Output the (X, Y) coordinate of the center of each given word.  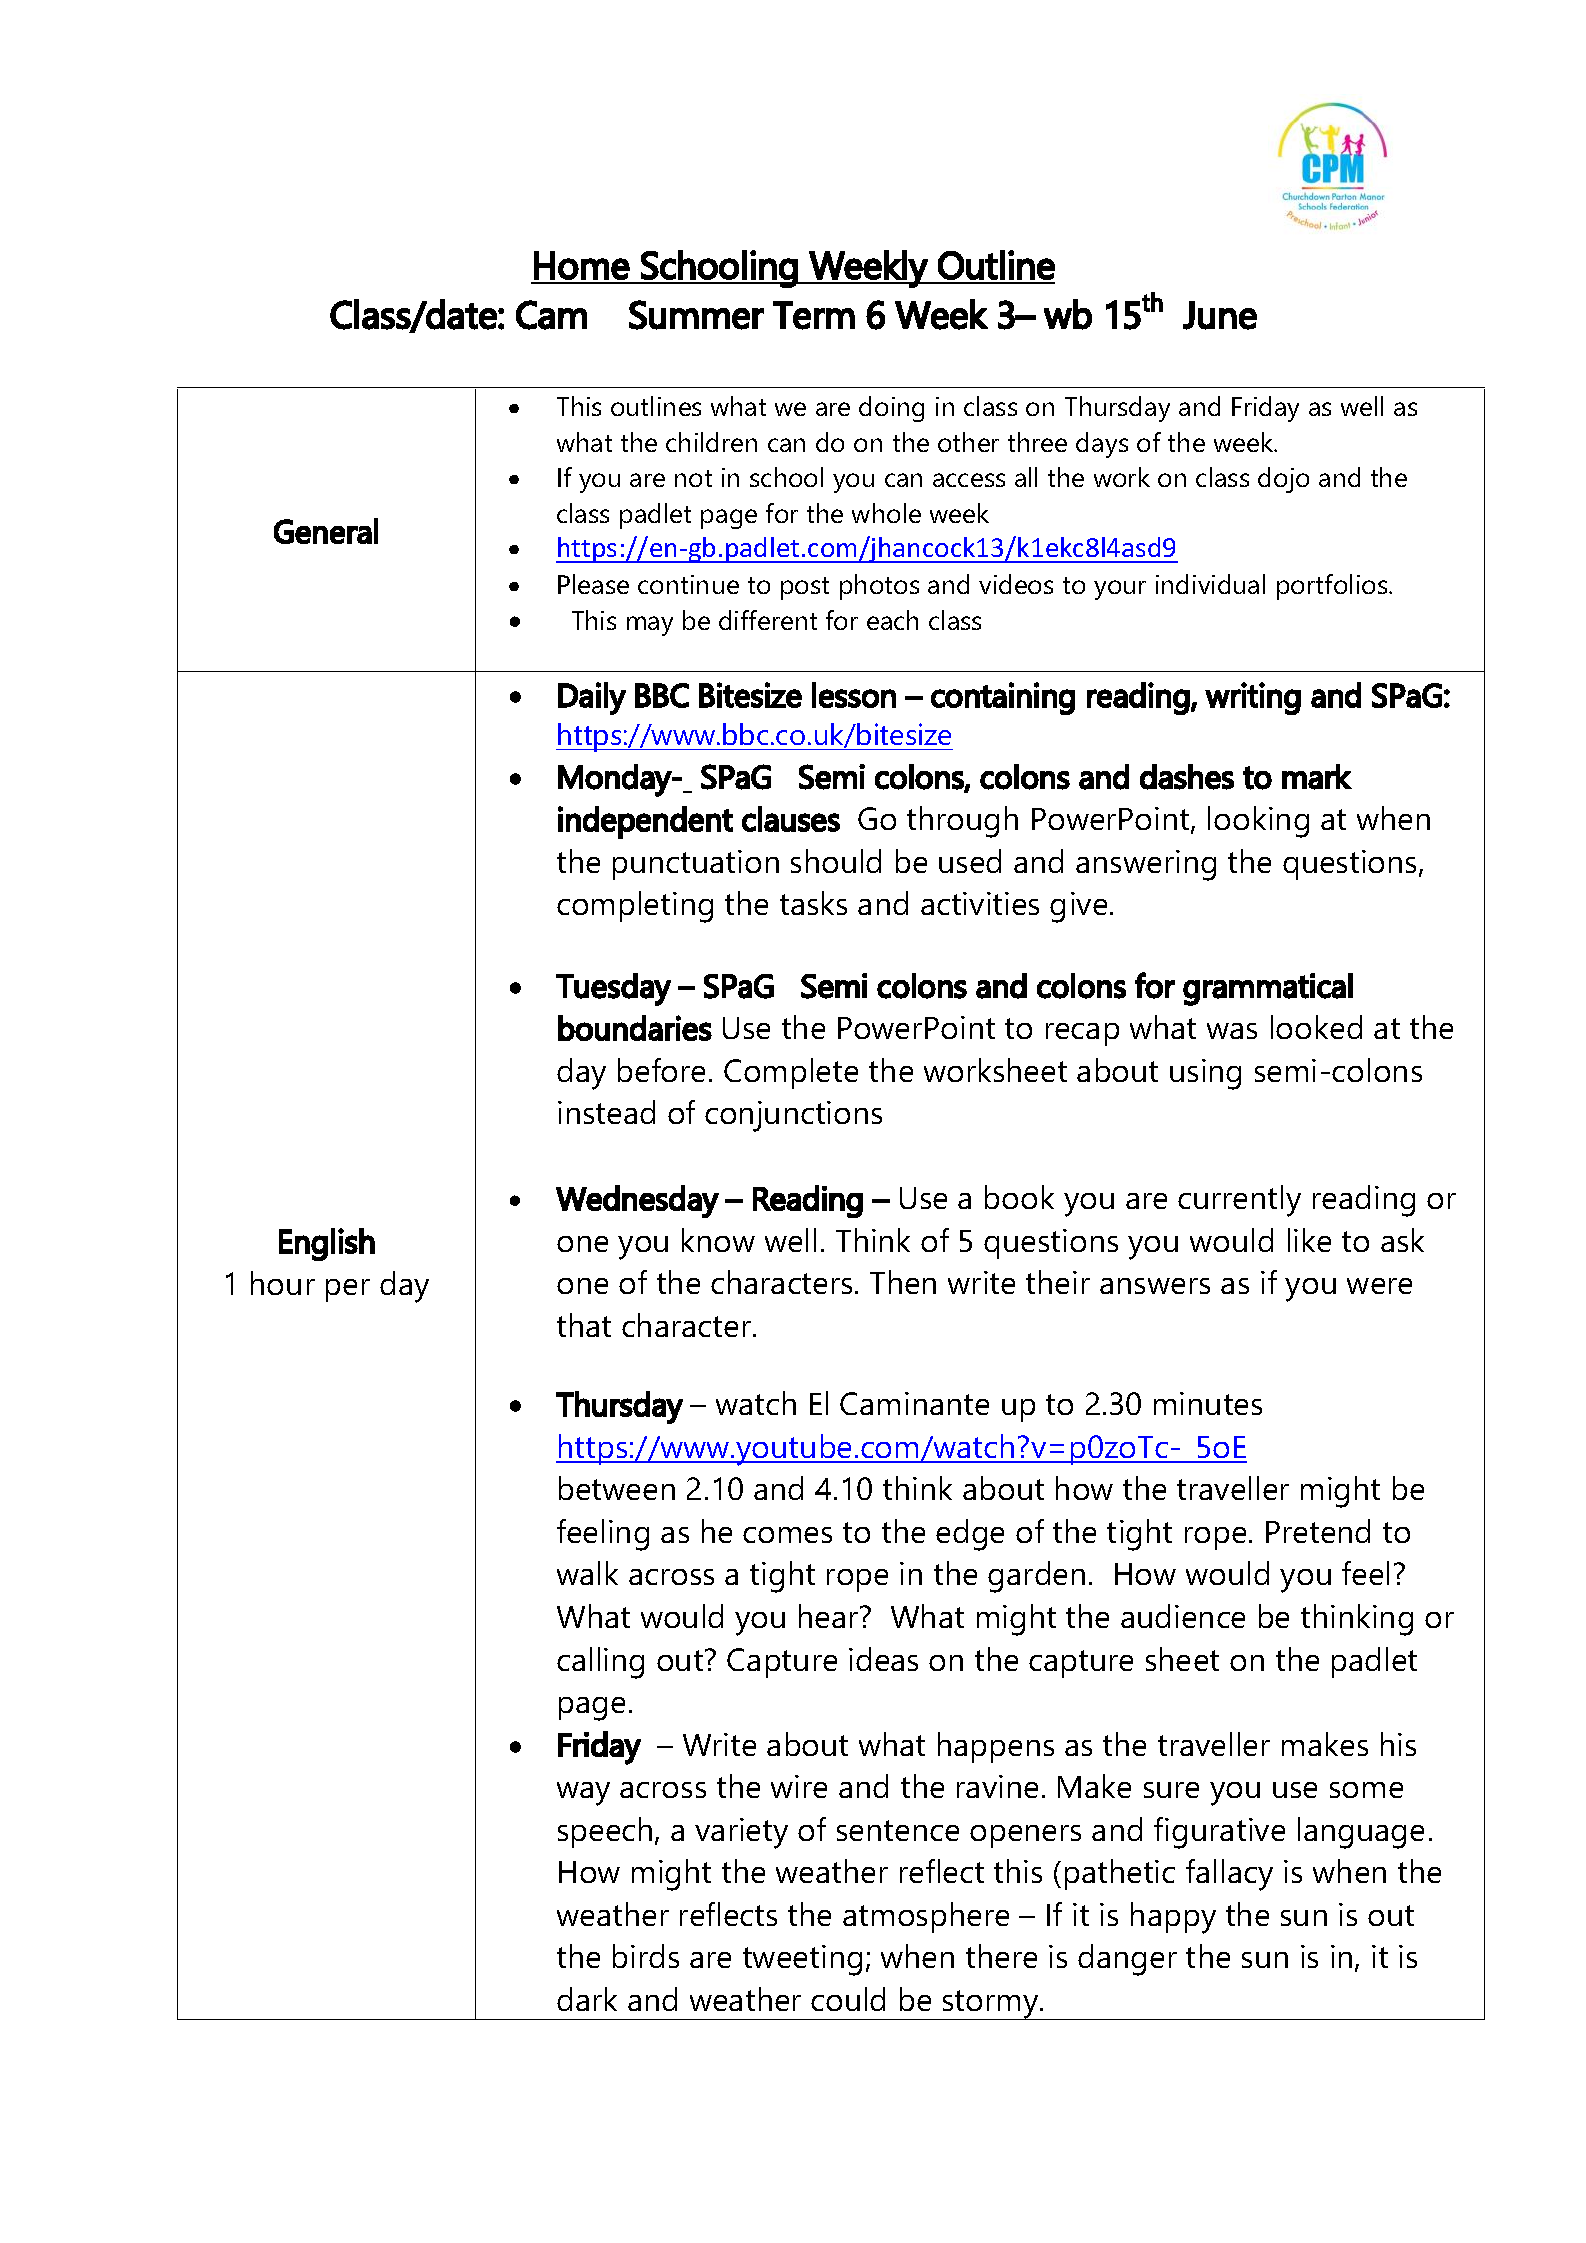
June (1220, 315)
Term (814, 315)
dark (587, 1999)
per (348, 1290)
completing (635, 907)
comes (787, 1535)
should (836, 861)
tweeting (802, 1960)
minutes (1208, 1403)
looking (1258, 822)
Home (582, 265)
